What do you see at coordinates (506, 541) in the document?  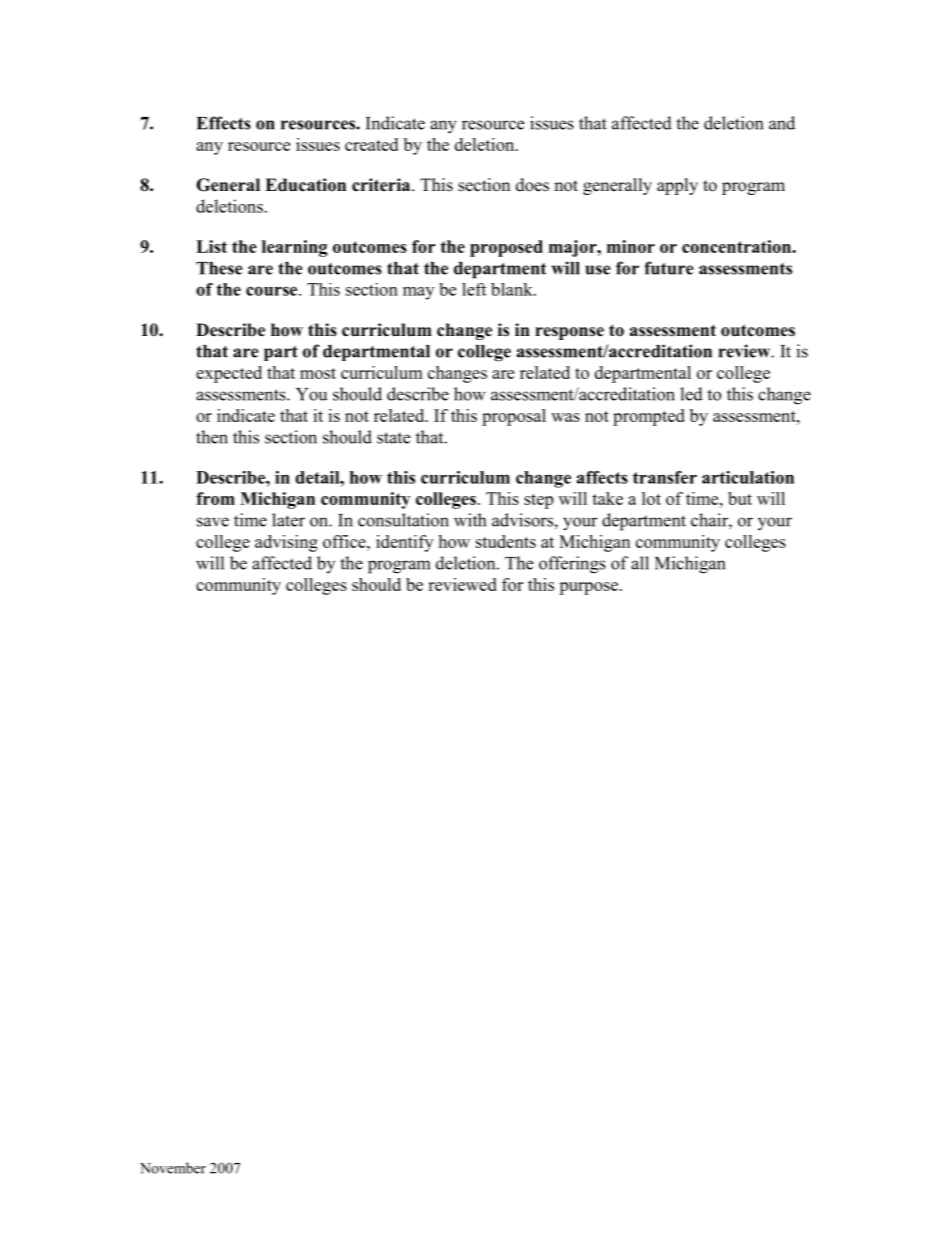 I see `students` at bounding box center [506, 541].
